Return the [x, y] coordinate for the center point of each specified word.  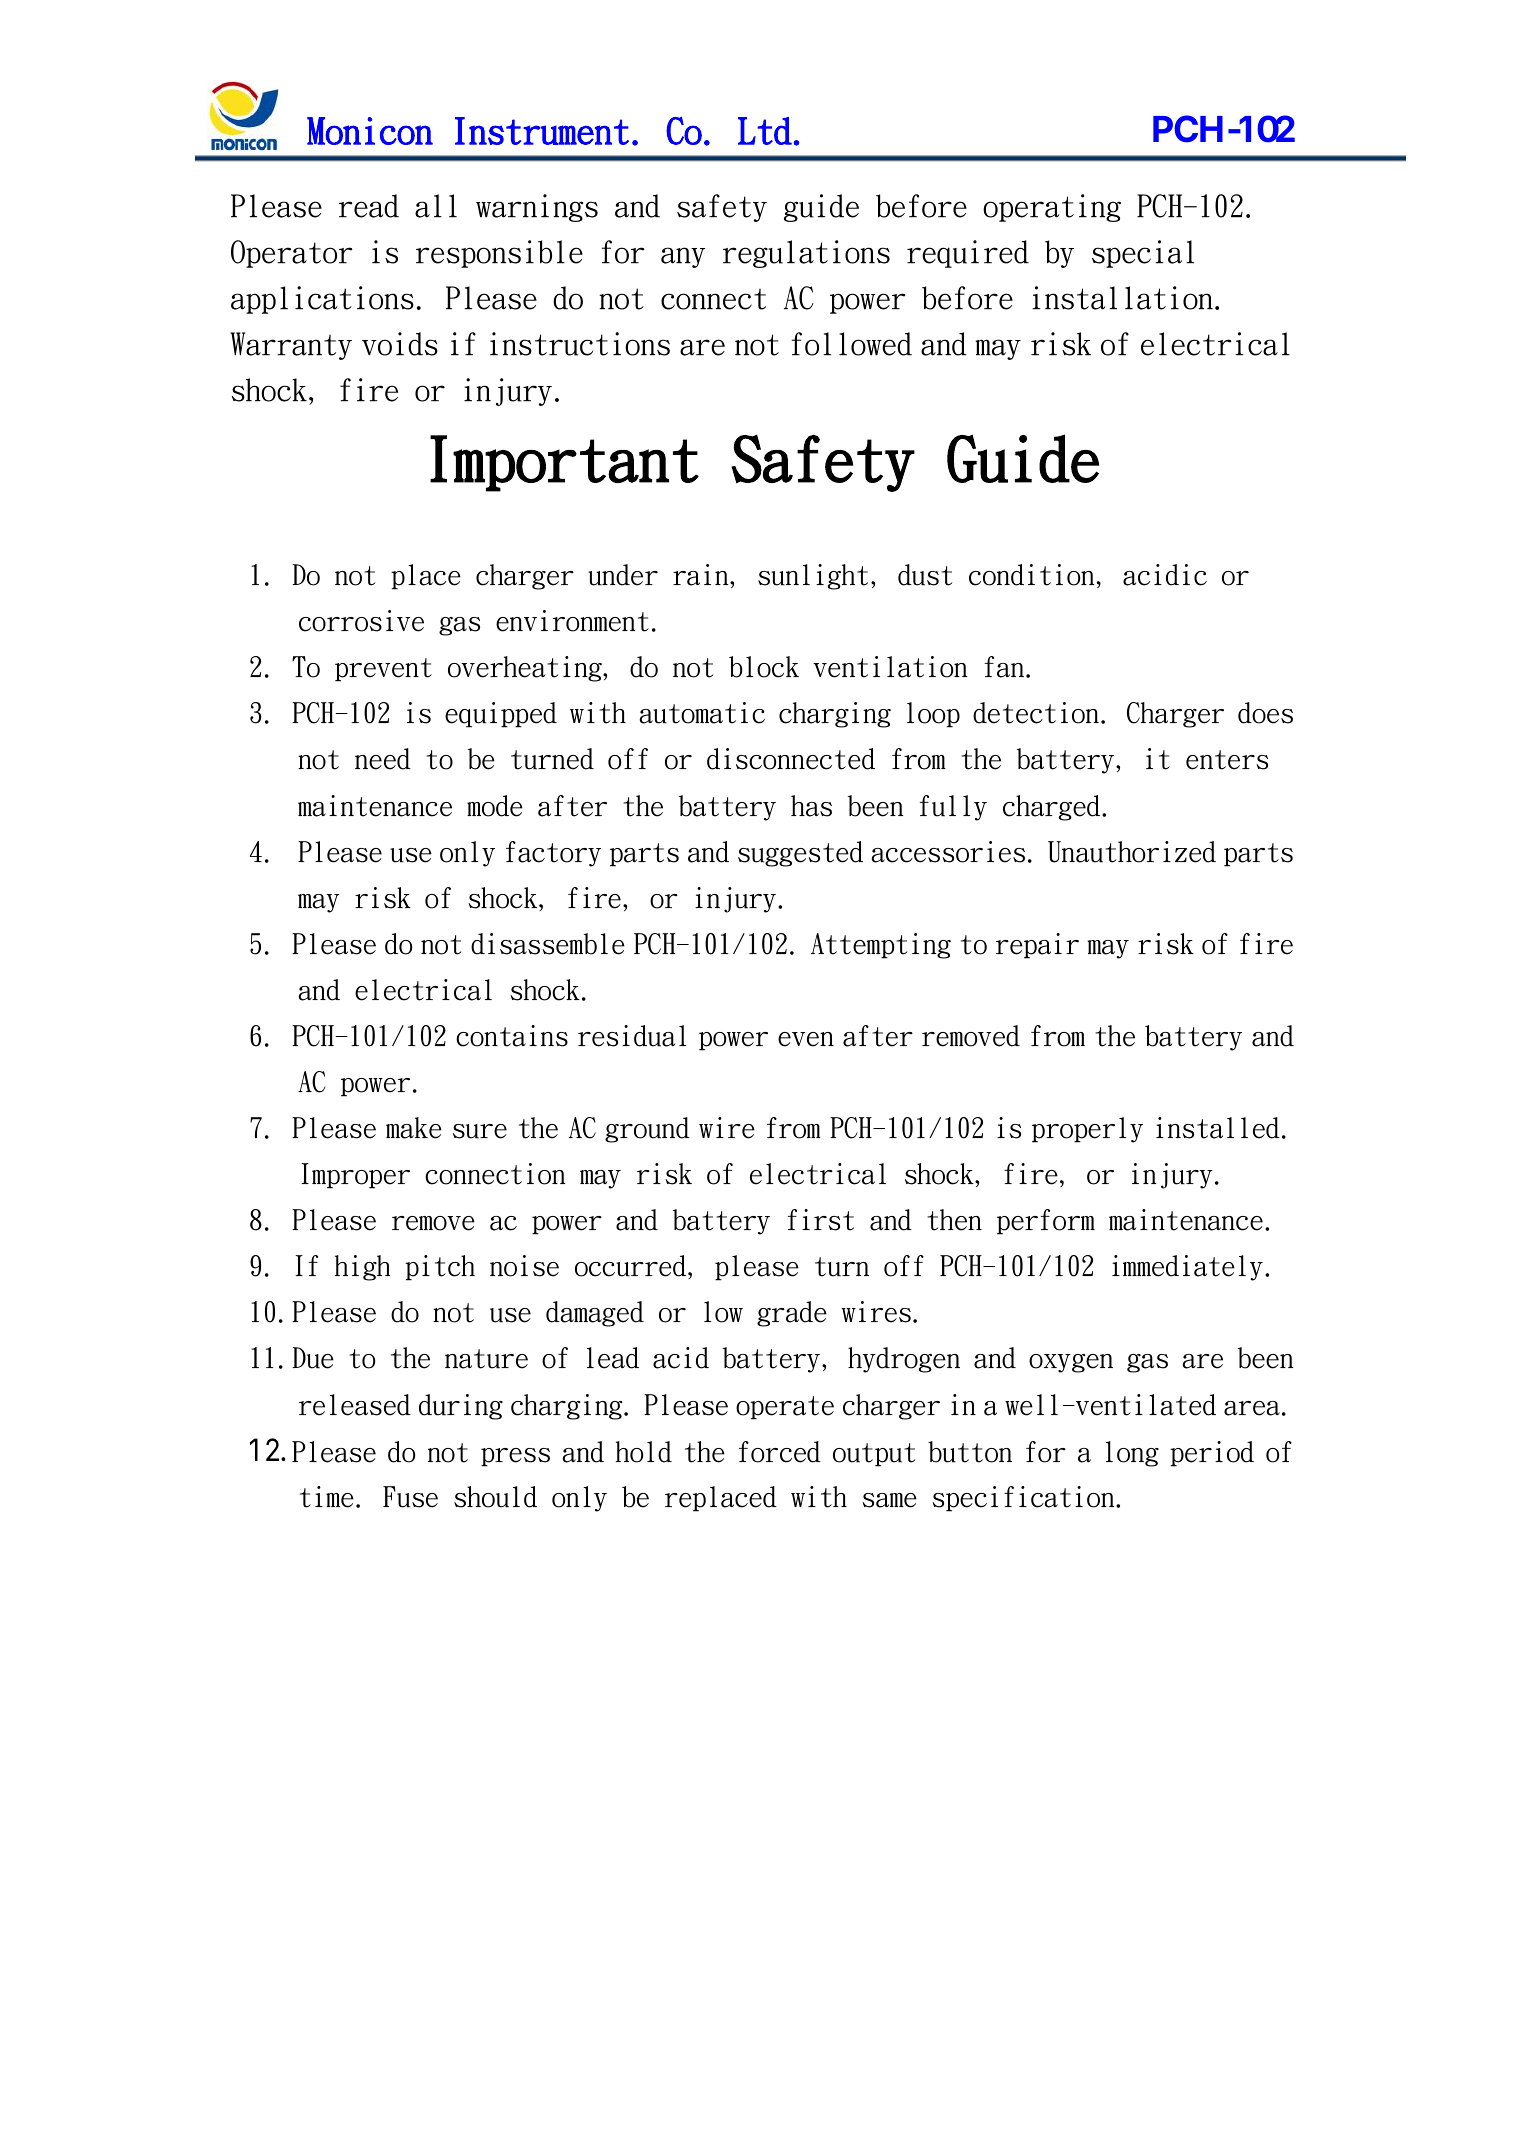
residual [632, 1036]
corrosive [361, 621]
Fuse [410, 1497]
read [369, 206]
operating [1052, 208]
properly [1087, 1130]
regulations [806, 254]
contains [512, 1036]
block [764, 667]
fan [1004, 667]
